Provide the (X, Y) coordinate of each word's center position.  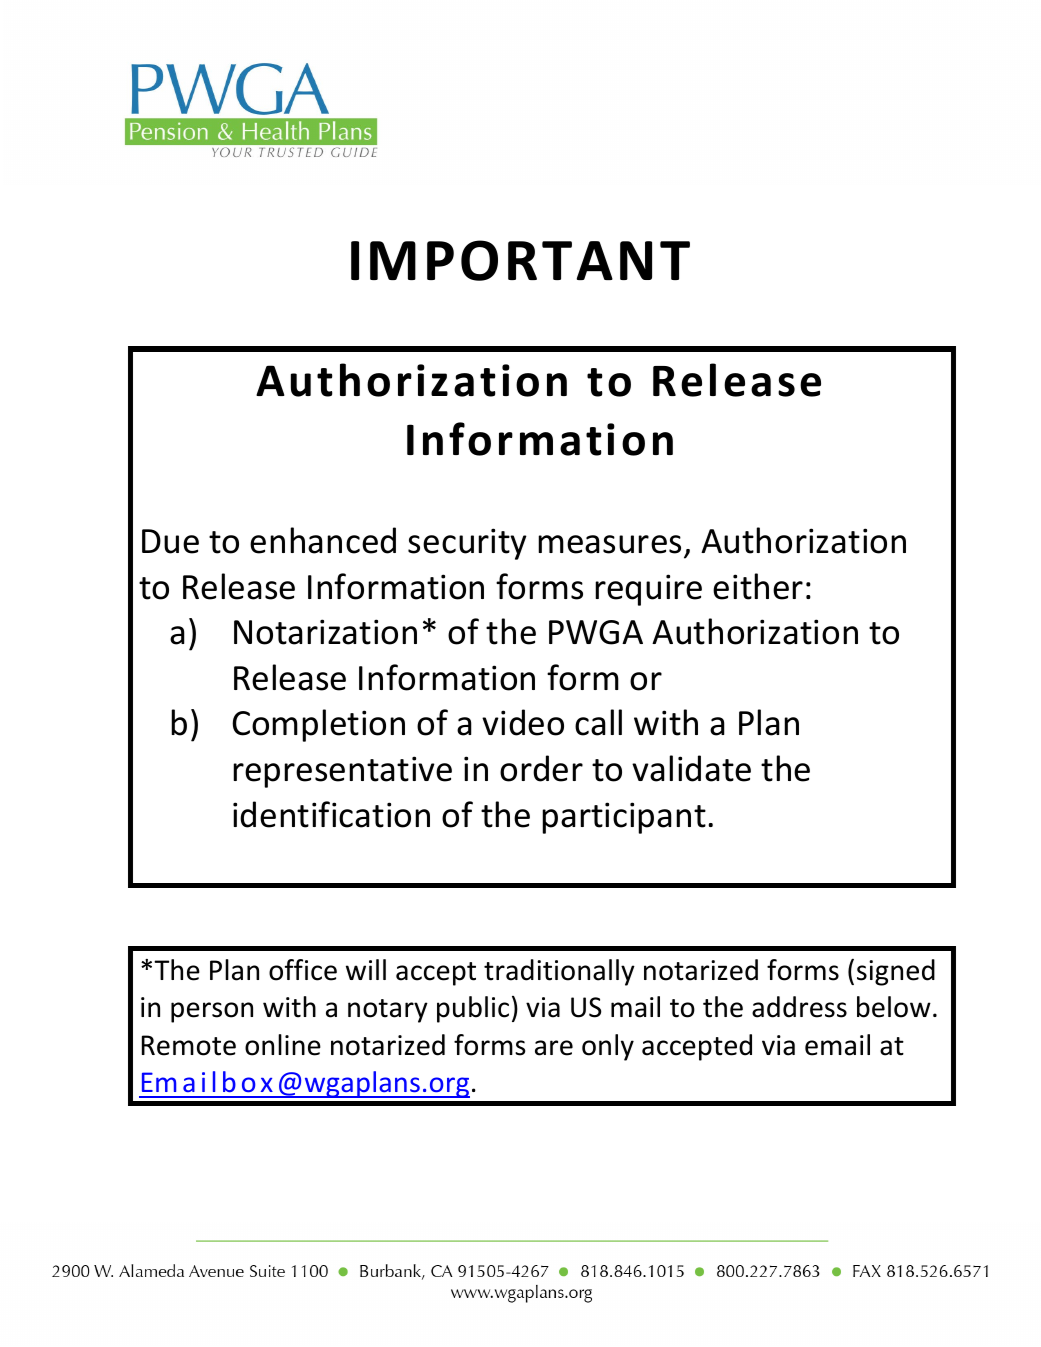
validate (691, 768)
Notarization (325, 632)
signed (896, 972)
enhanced (323, 540)
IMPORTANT (520, 260)
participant (624, 818)
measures (609, 544)
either (758, 586)
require (648, 590)
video (523, 722)
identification (331, 814)
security (467, 544)
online (283, 1045)
